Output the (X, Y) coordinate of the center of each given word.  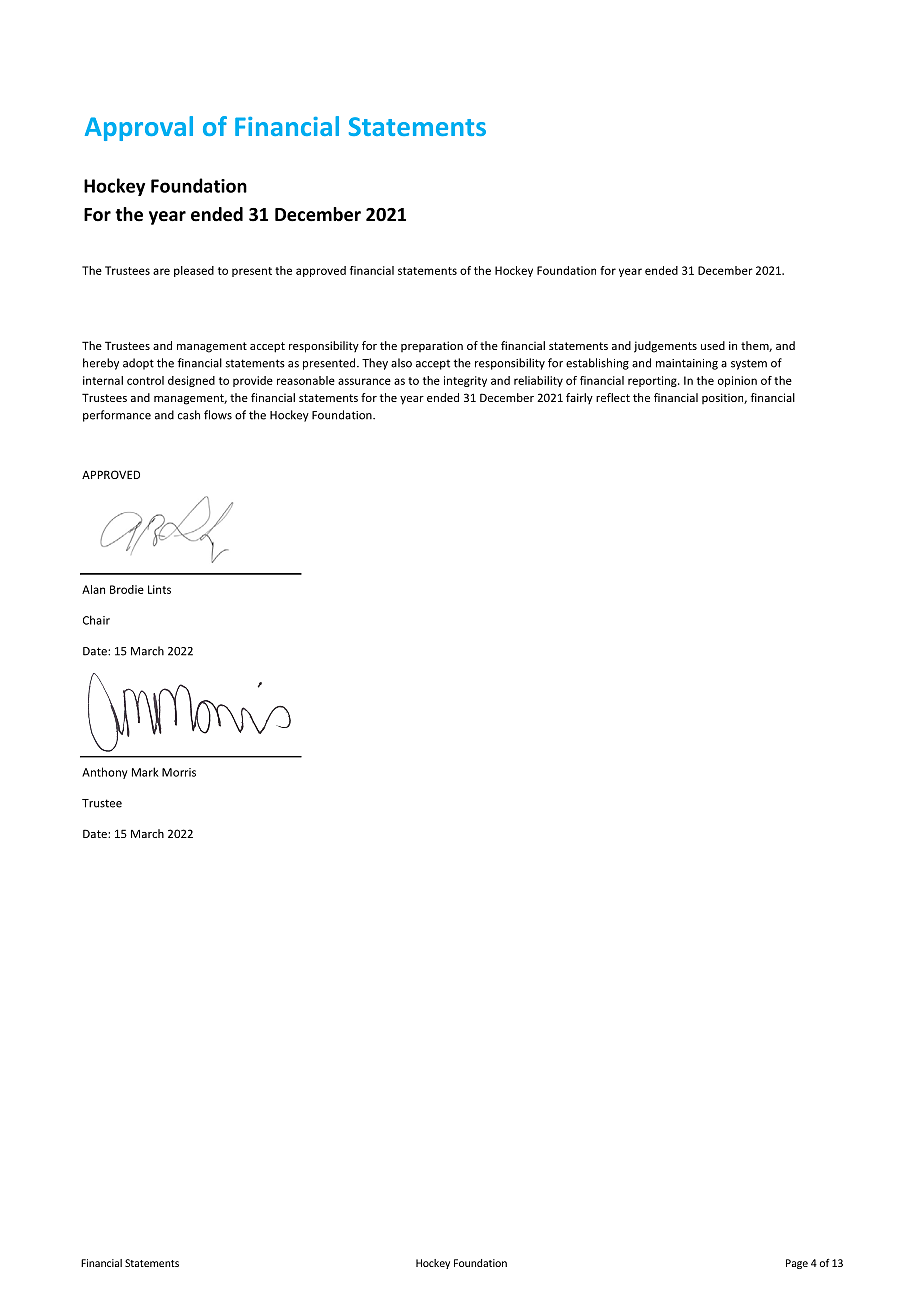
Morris (179, 772)
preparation (432, 346)
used (713, 345)
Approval (139, 128)
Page (797, 1264)
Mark (145, 772)
